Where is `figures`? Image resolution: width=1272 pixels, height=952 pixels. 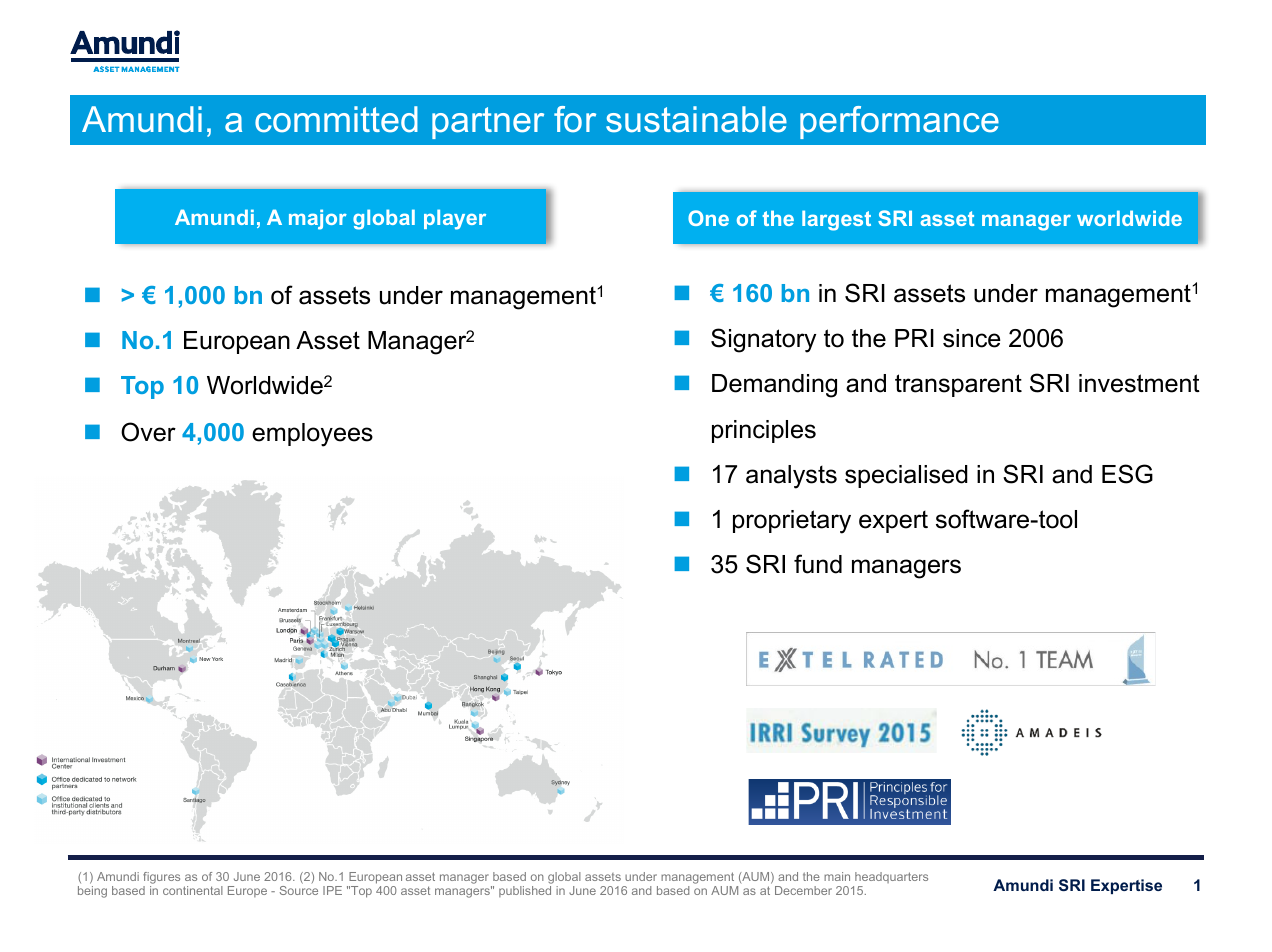
figures is located at coordinates (161, 878).
